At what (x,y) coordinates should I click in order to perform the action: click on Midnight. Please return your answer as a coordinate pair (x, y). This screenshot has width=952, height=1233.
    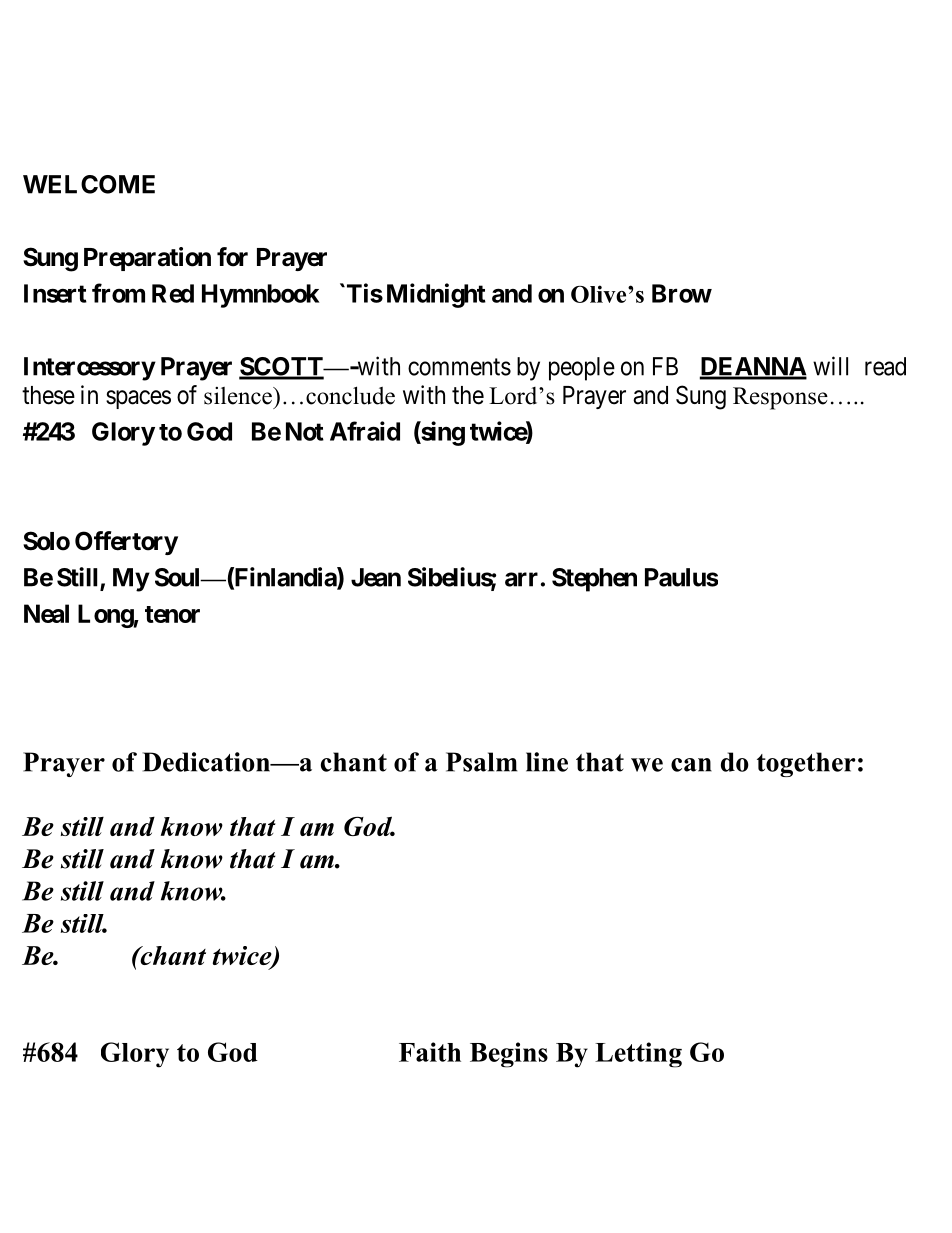
    Looking at the image, I should click on (436, 295).
